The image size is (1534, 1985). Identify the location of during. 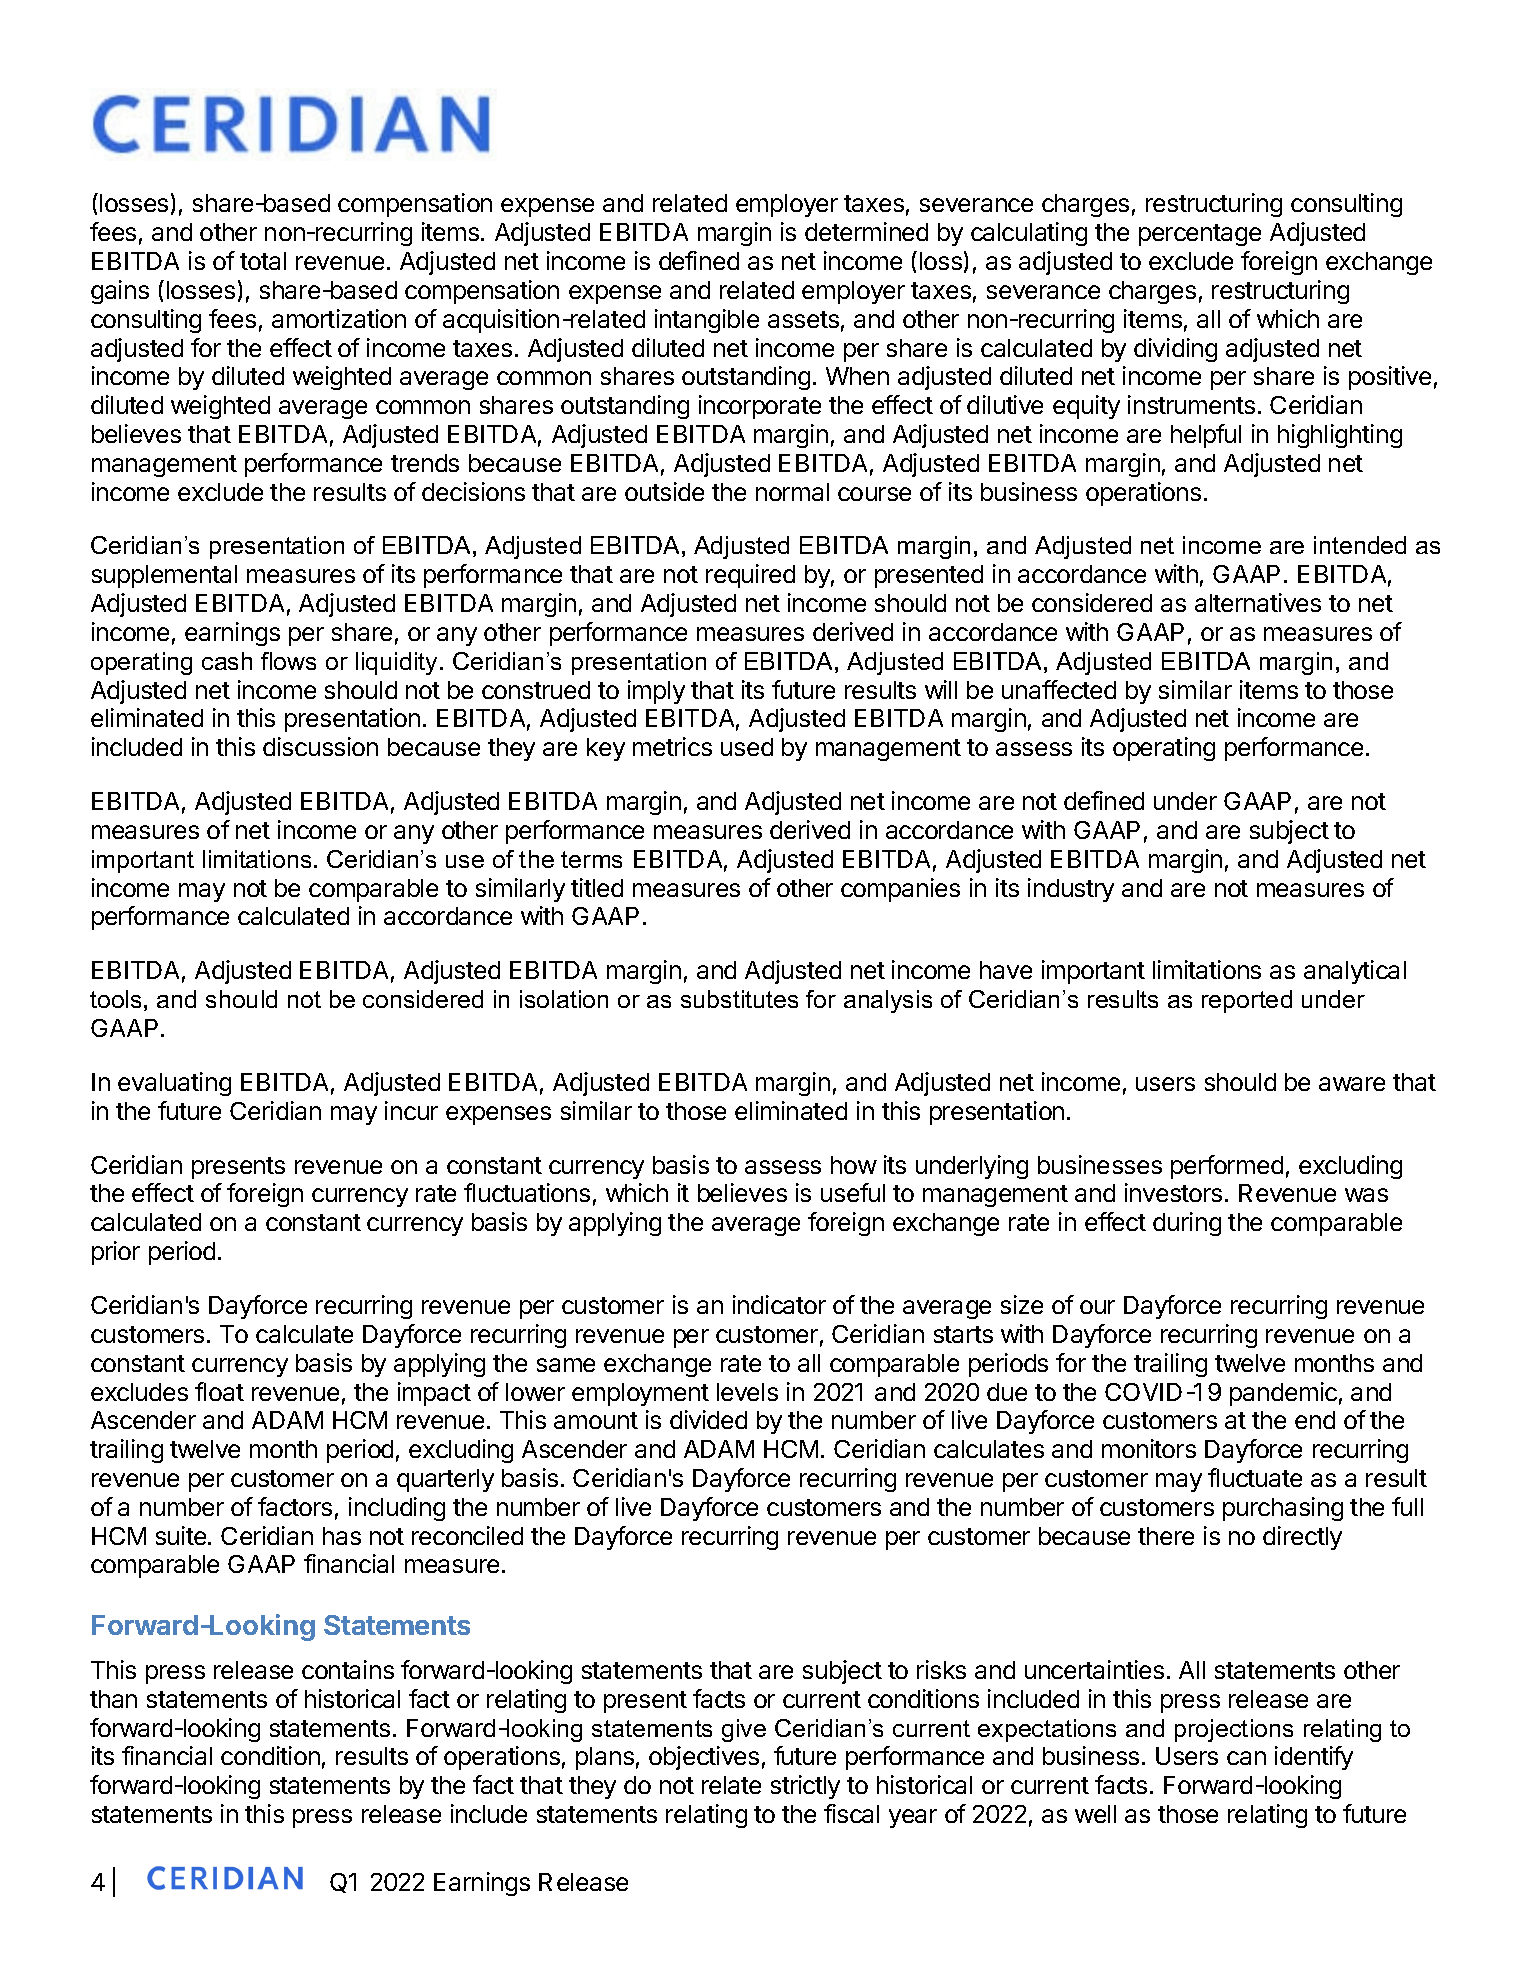
(1187, 1224).
